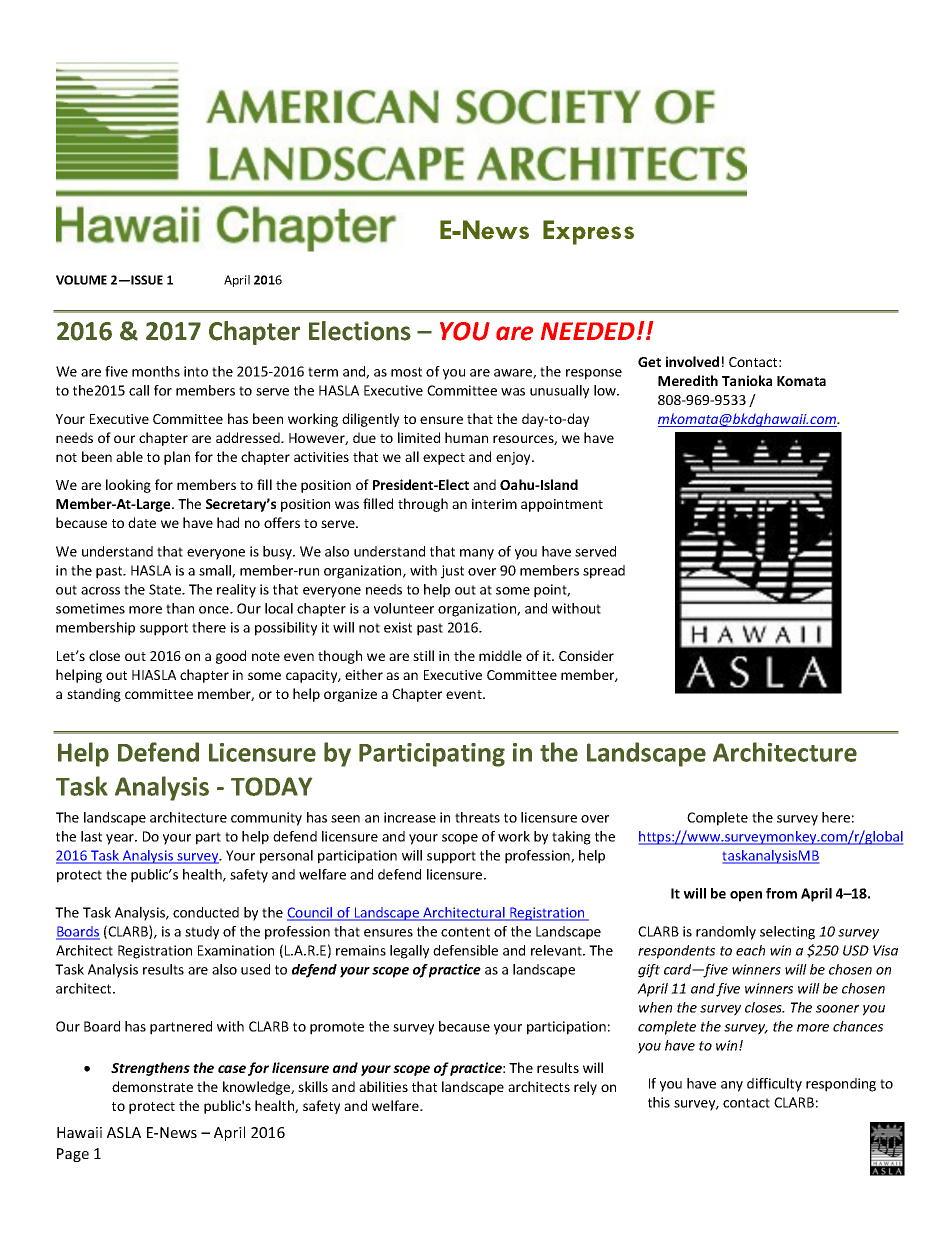 Image resolution: width=952 pixels, height=1233 pixels. What do you see at coordinates (152, 1086) in the screenshot?
I see `demonstrate` at bounding box center [152, 1086].
